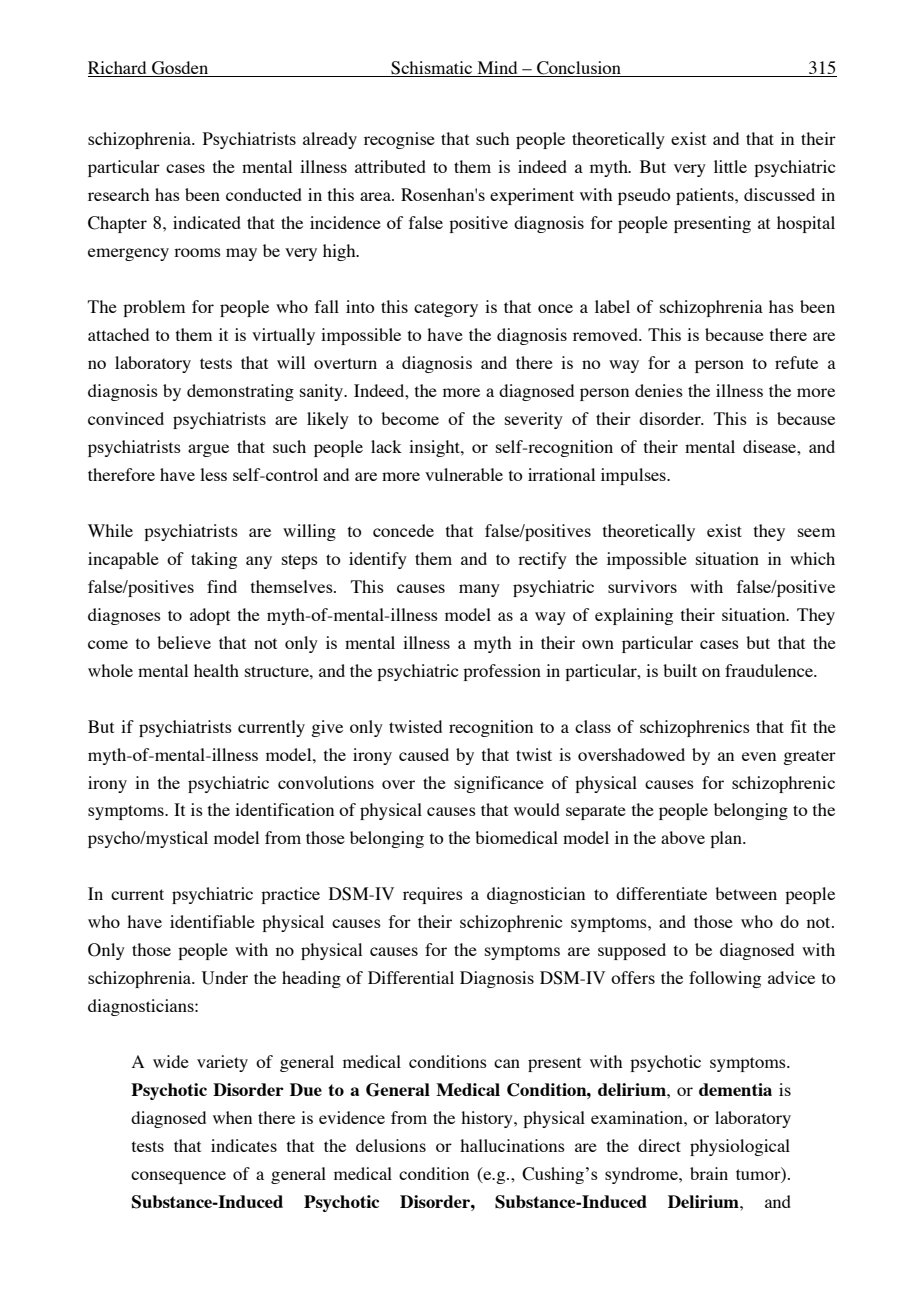 This page has height=1308, width=924. What do you see at coordinates (479, 590) in the page?
I see `many` at bounding box center [479, 590].
